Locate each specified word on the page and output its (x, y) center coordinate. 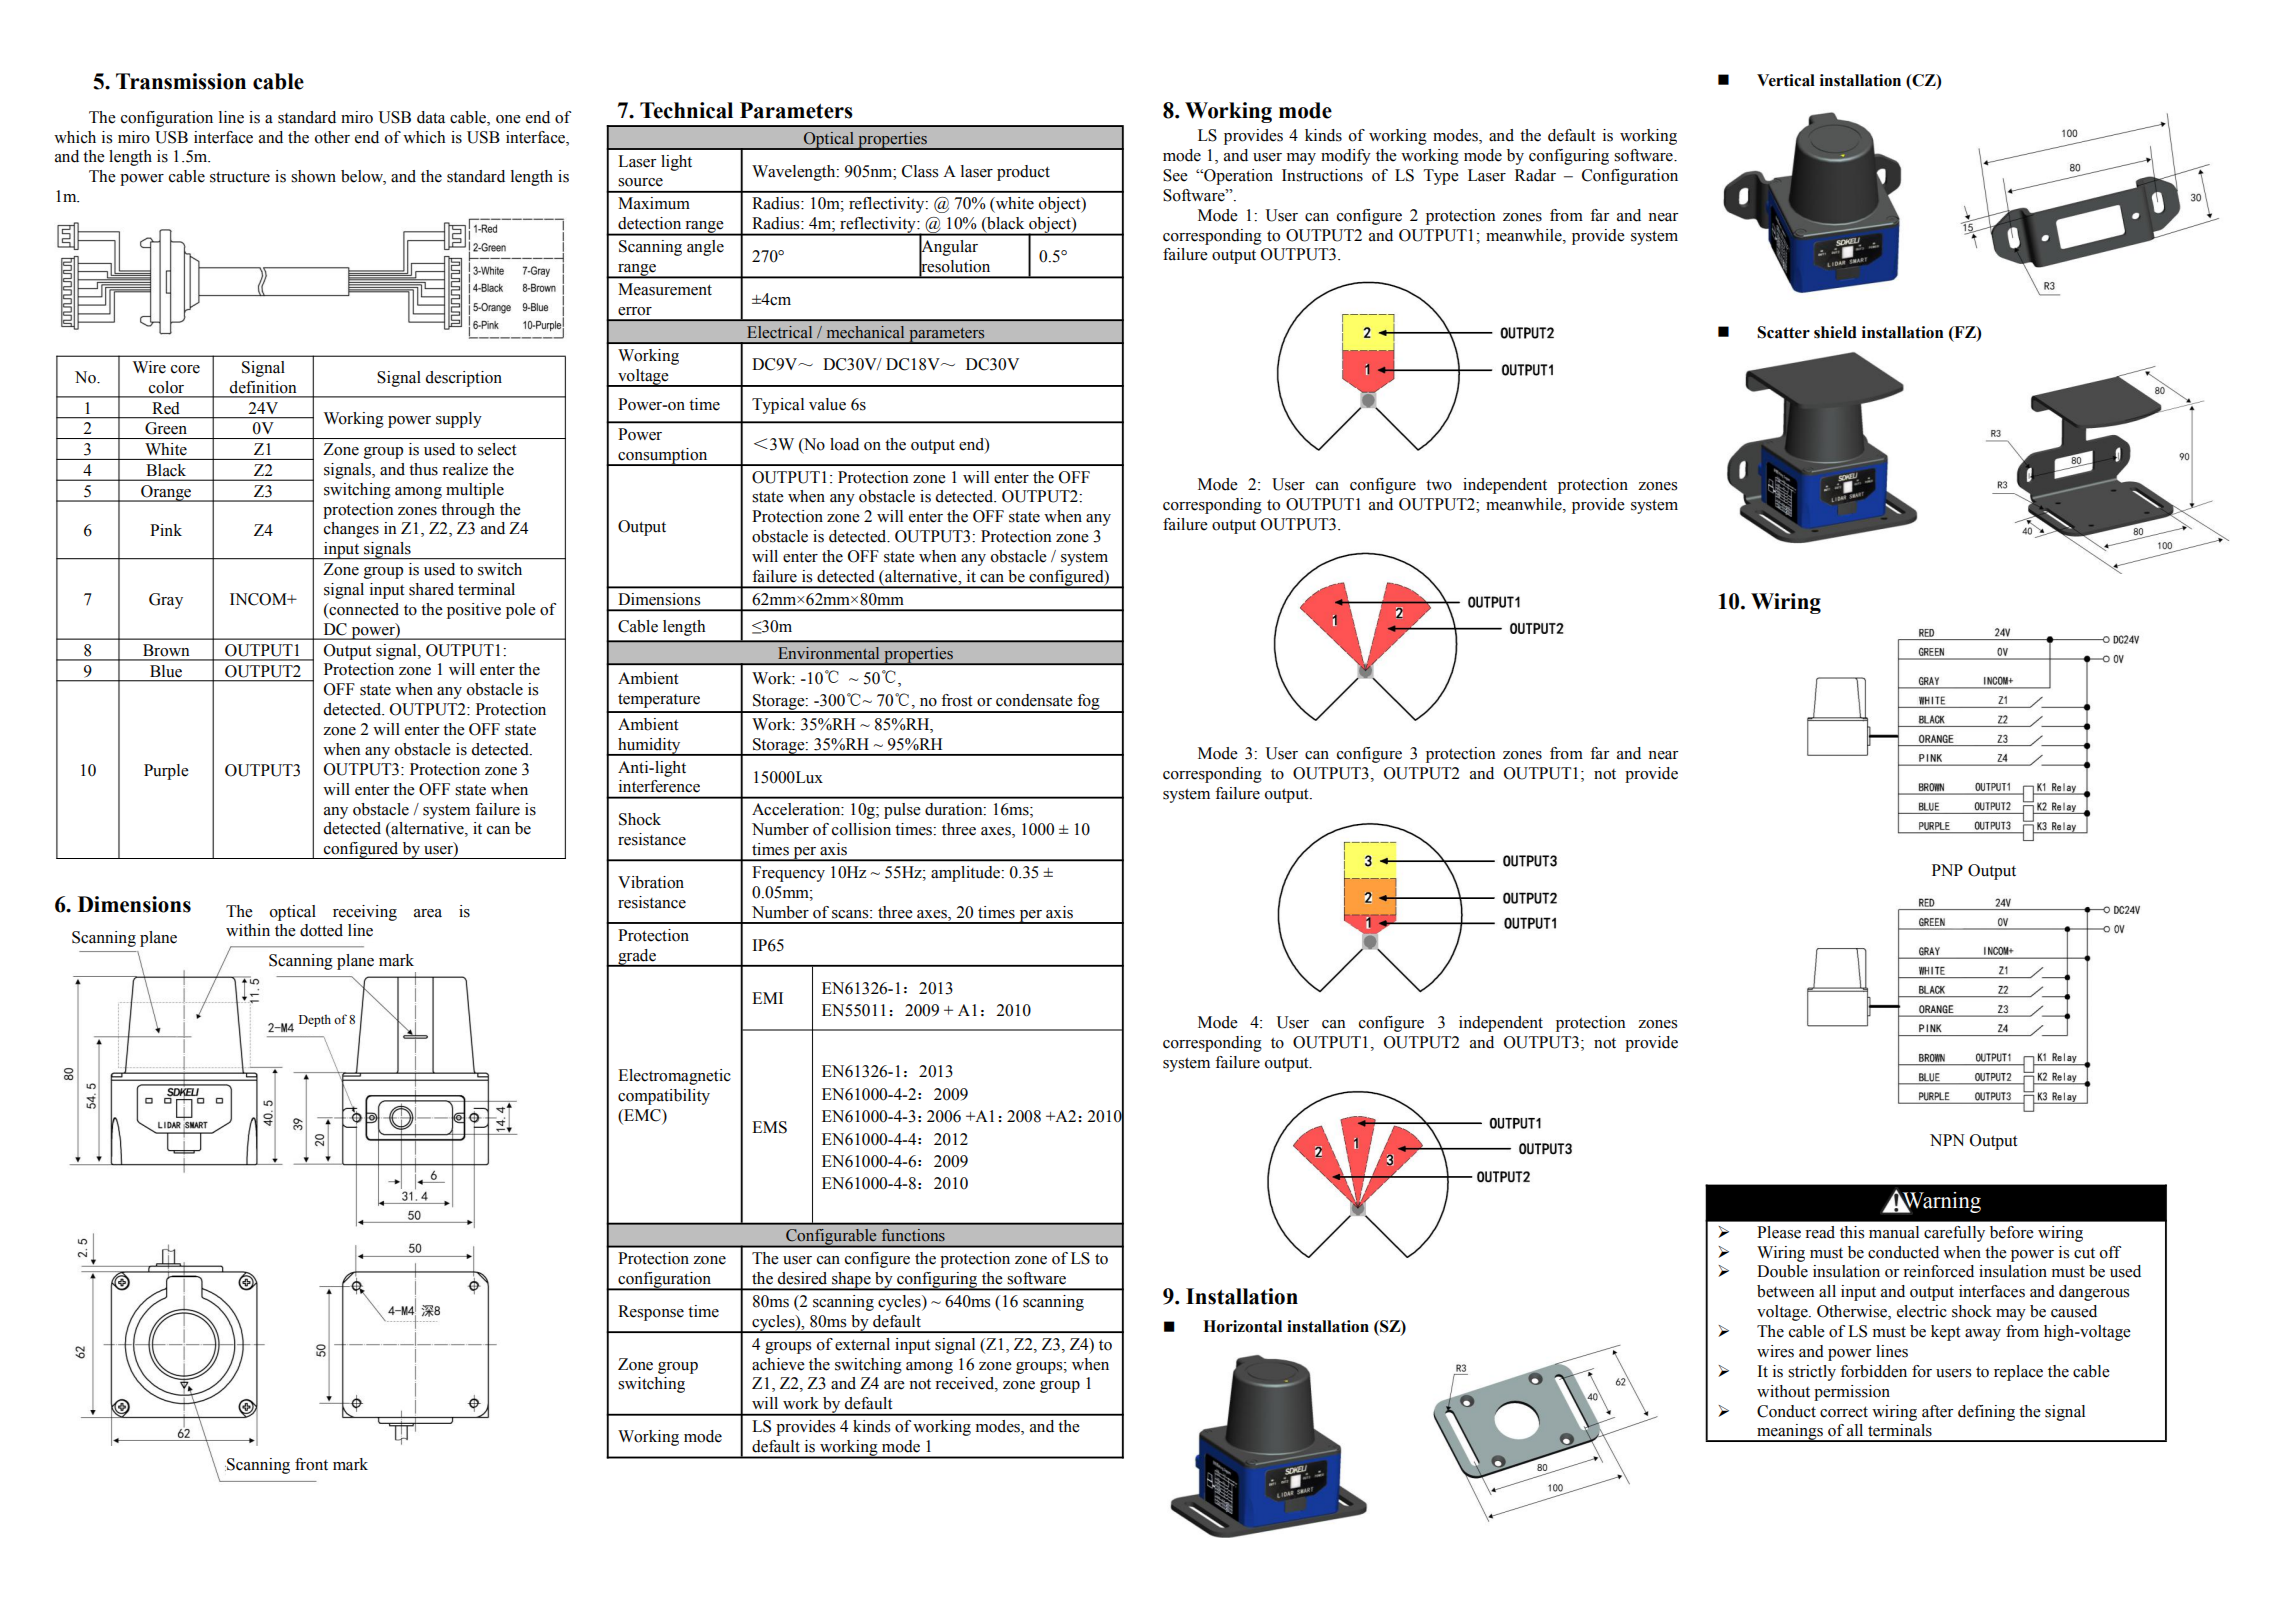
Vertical (1786, 80)
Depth (315, 1020)
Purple (166, 772)
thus (423, 469)
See (1175, 175)
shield (1835, 332)
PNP (1947, 870)
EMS (769, 1127)
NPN (1947, 1140)
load (844, 444)
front (311, 1464)
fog (1088, 703)
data (431, 117)
